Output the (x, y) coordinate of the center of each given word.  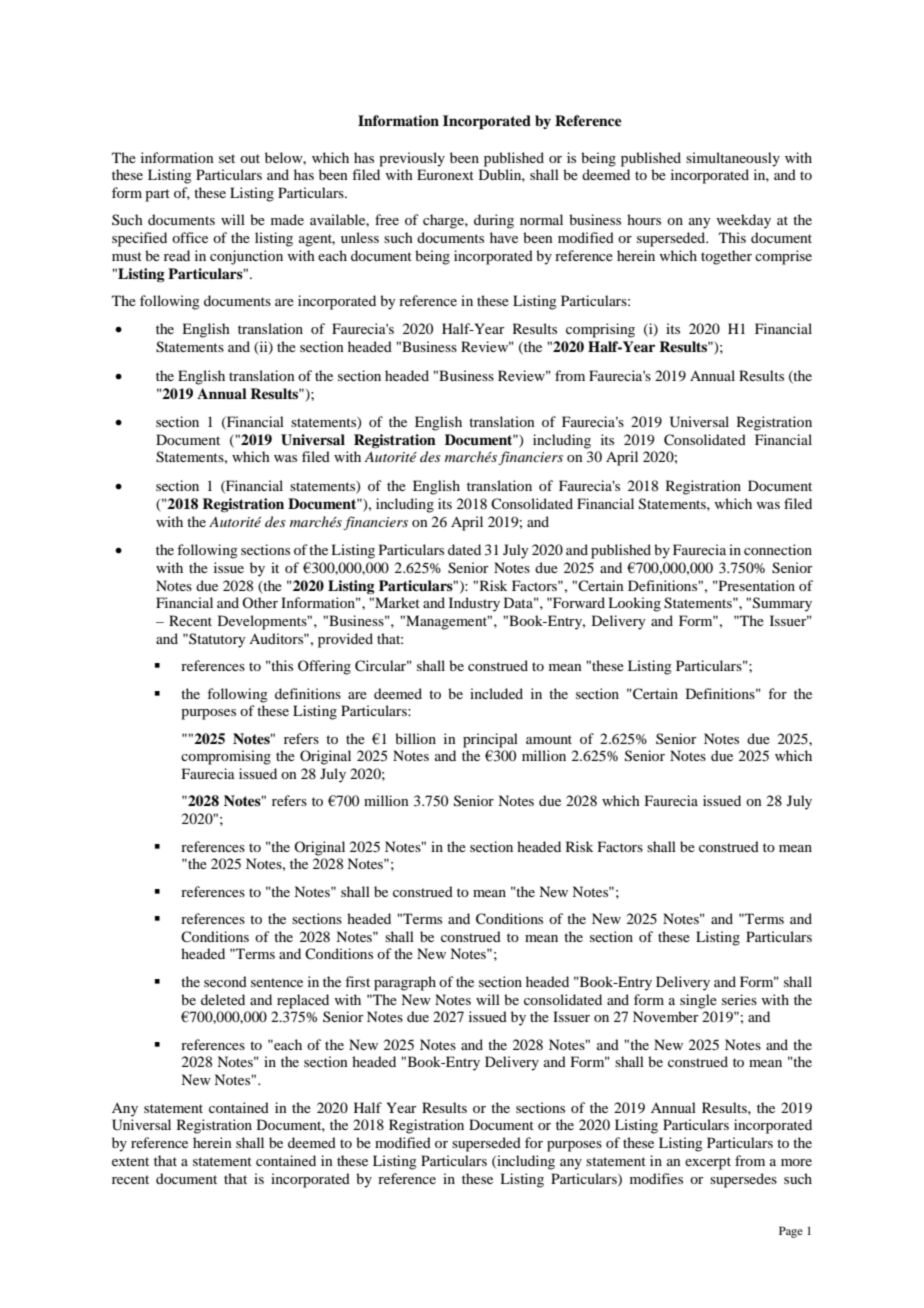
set (227, 158)
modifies (656, 1178)
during (494, 221)
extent (130, 1161)
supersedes (743, 1180)
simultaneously (733, 159)
